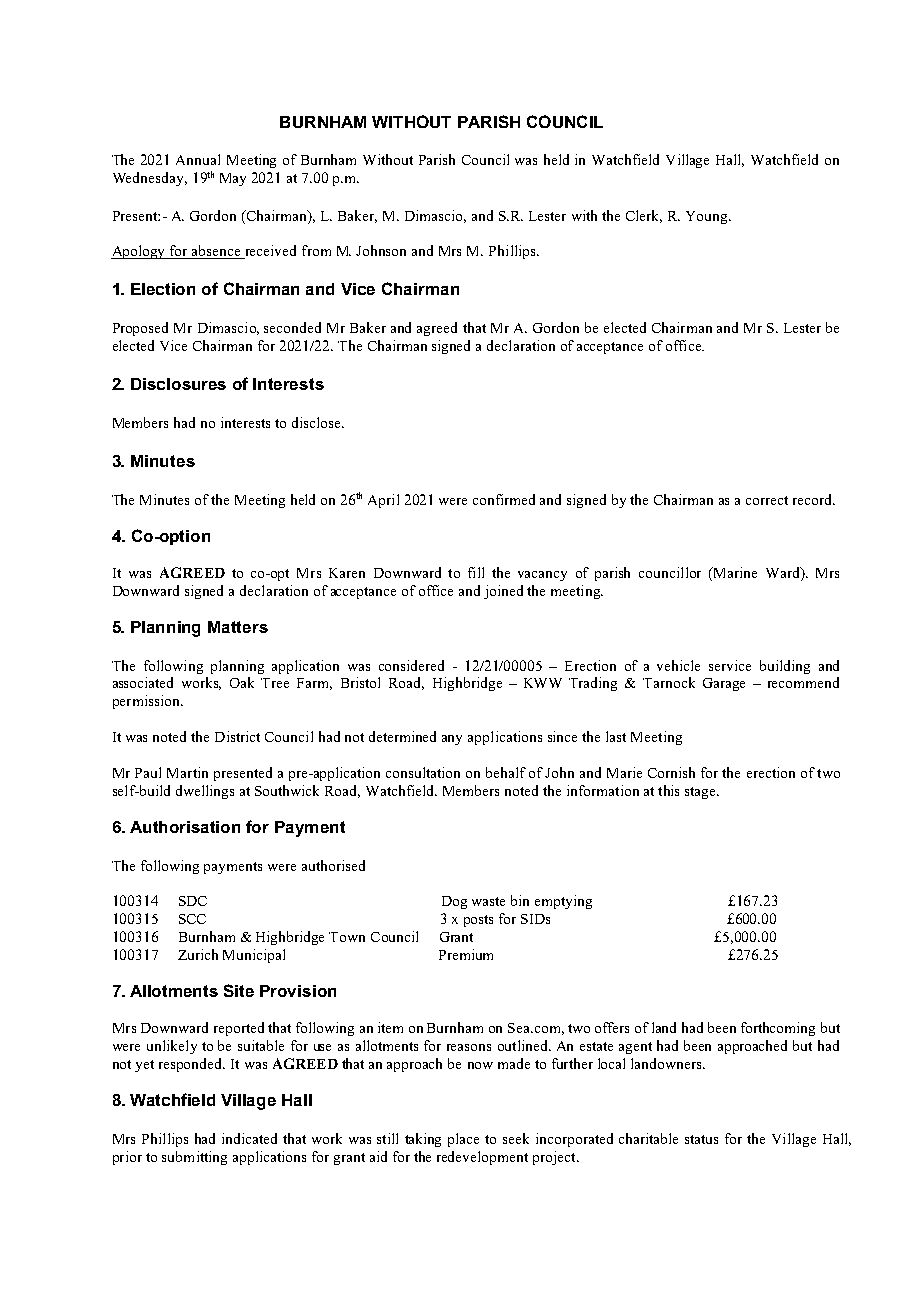 The image size is (924, 1307). Describe the element at coordinates (249, 1138) in the page. I see `indicated` at that location.
